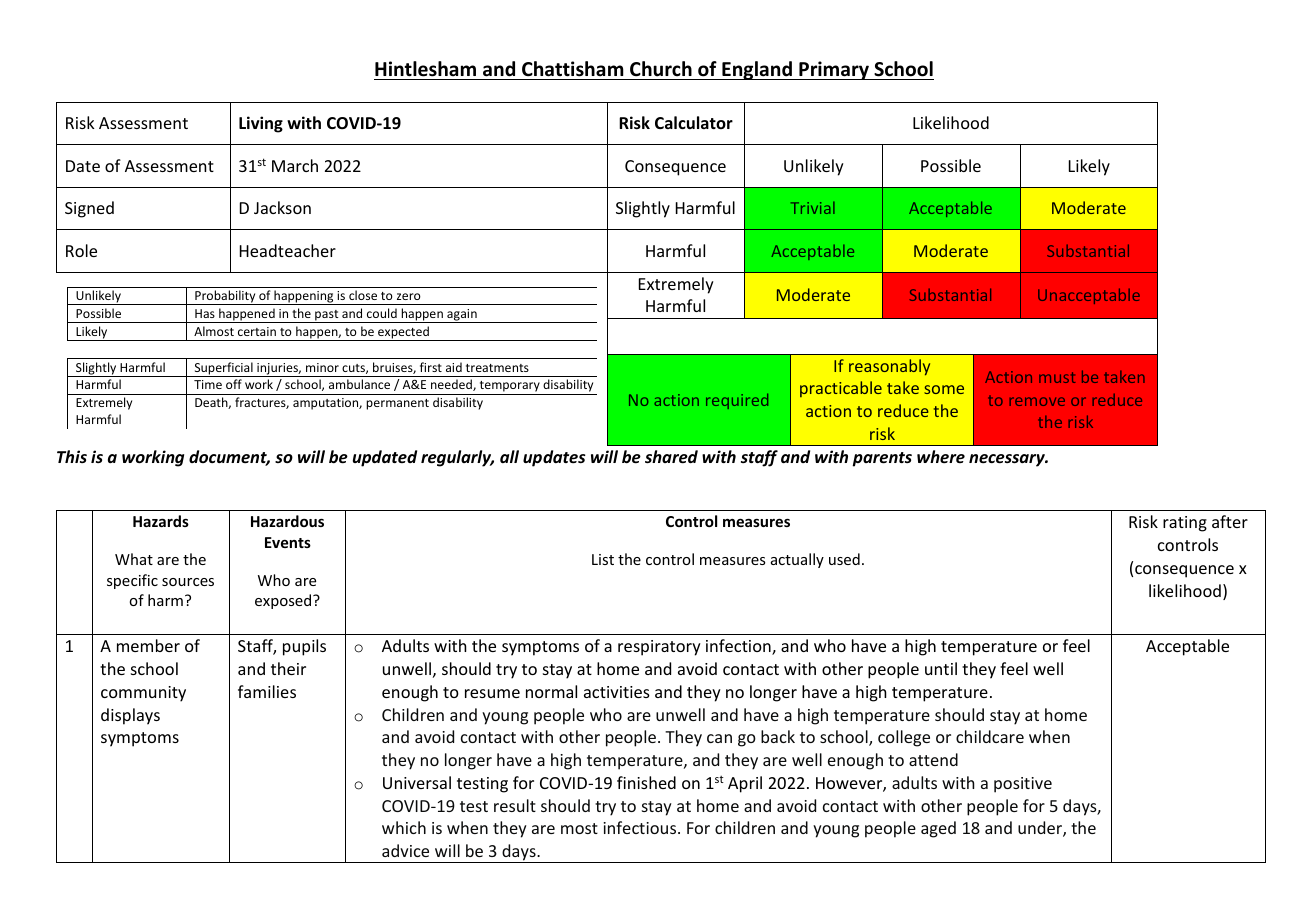 This screenshot has height=924, width=1308. Describe the element at coordinates (661, 69) in the screenshot. I see `Church` at that location.
